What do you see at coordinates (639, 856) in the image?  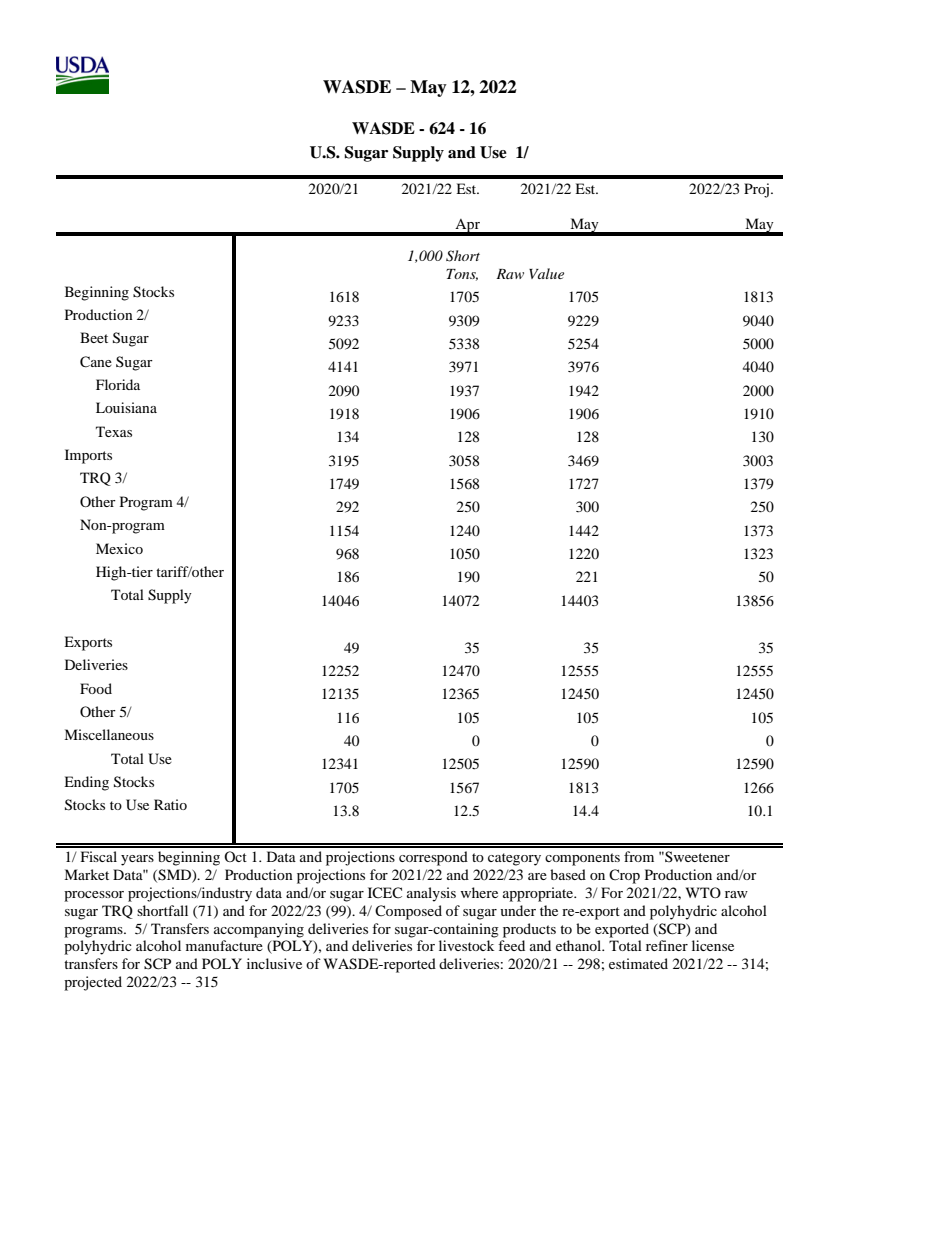 I see `from` at bounding box center [639, 856].
